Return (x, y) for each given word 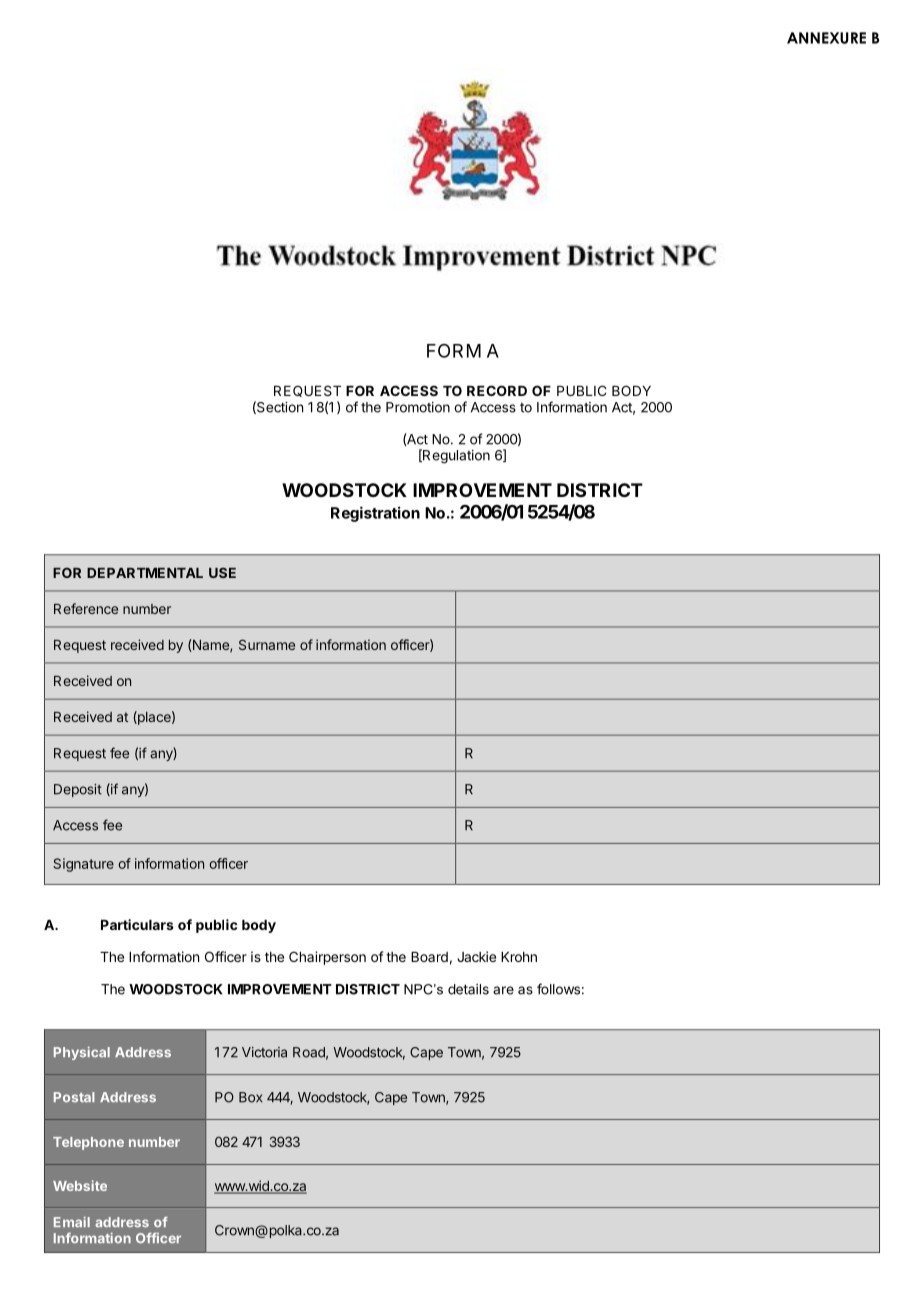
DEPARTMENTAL (145, 573)
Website (80, 1185)
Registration (375, 514)
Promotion (418, 407)
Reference (86, 608)
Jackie (476, 956)
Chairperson (327, 958)
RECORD (497, 390)
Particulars (137, 924)
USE (222, 572)
